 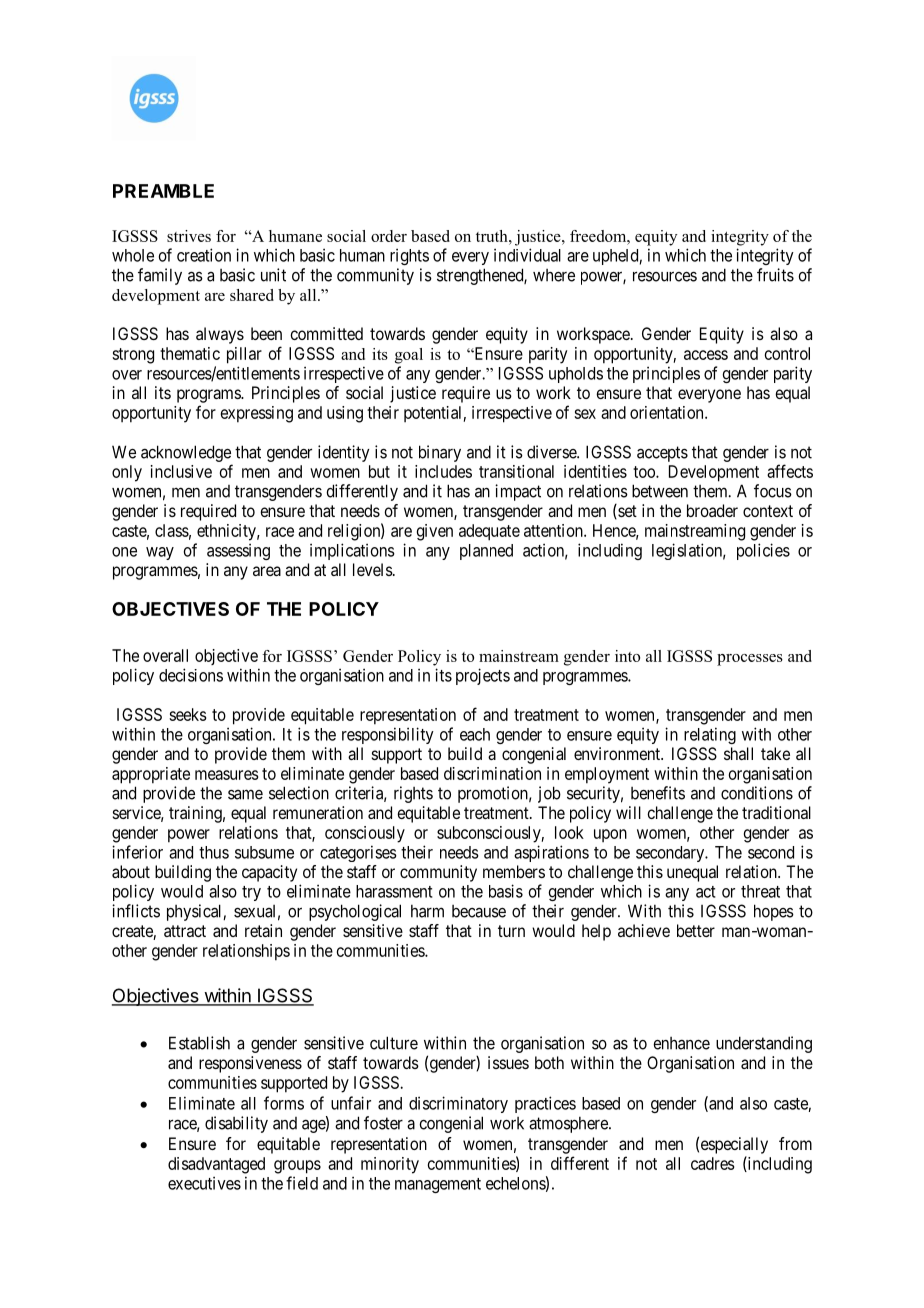 I want to click on order, so click(x=389, y=236).
